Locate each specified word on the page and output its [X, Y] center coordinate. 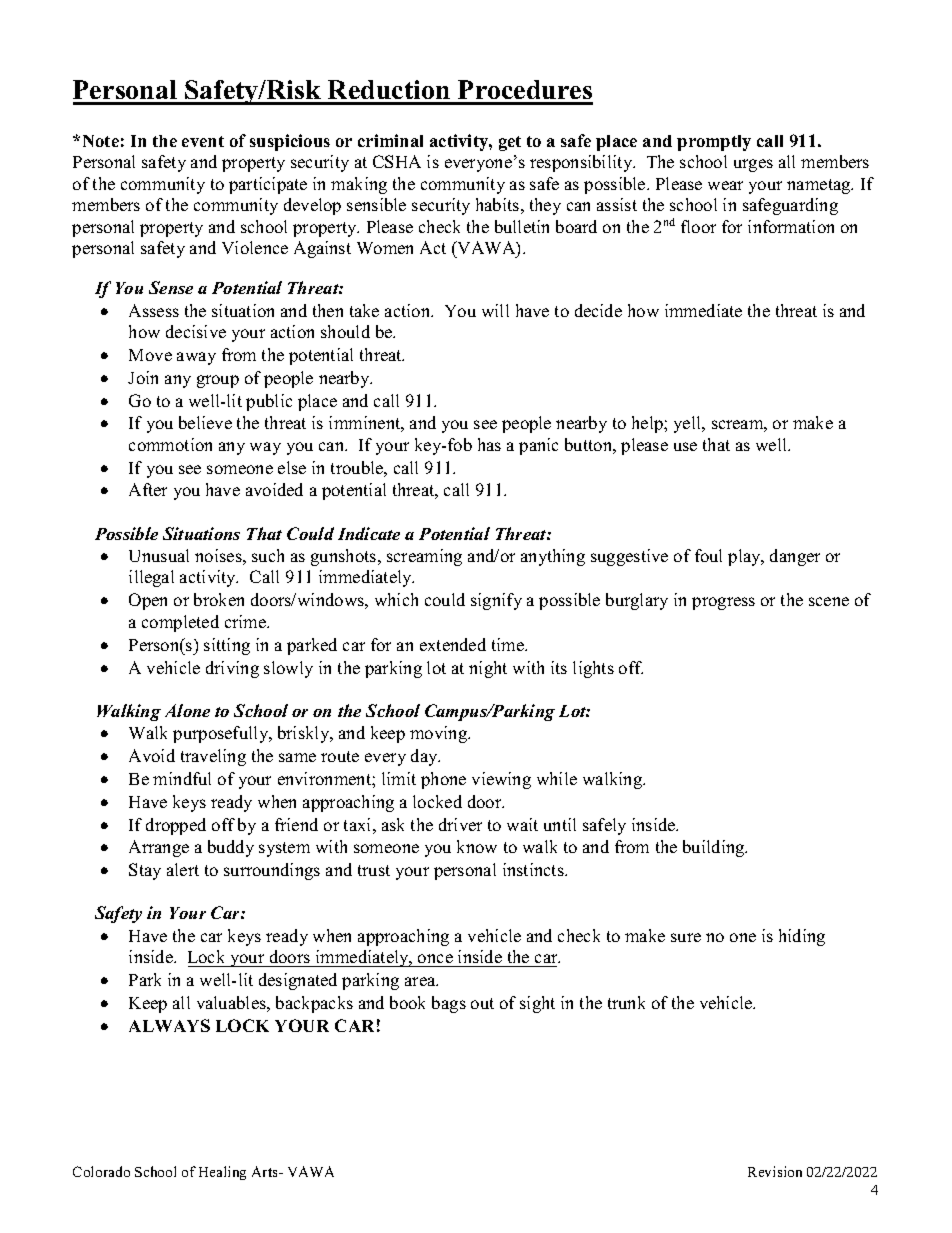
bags [449, 1004]
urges [753, 165]
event [203, 141]
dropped [176, 826]
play [745, 557]
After [148, 489]
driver [460, 824]
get [510, 143]
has [489, 444]
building [715, 848]
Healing [222, 1173]
